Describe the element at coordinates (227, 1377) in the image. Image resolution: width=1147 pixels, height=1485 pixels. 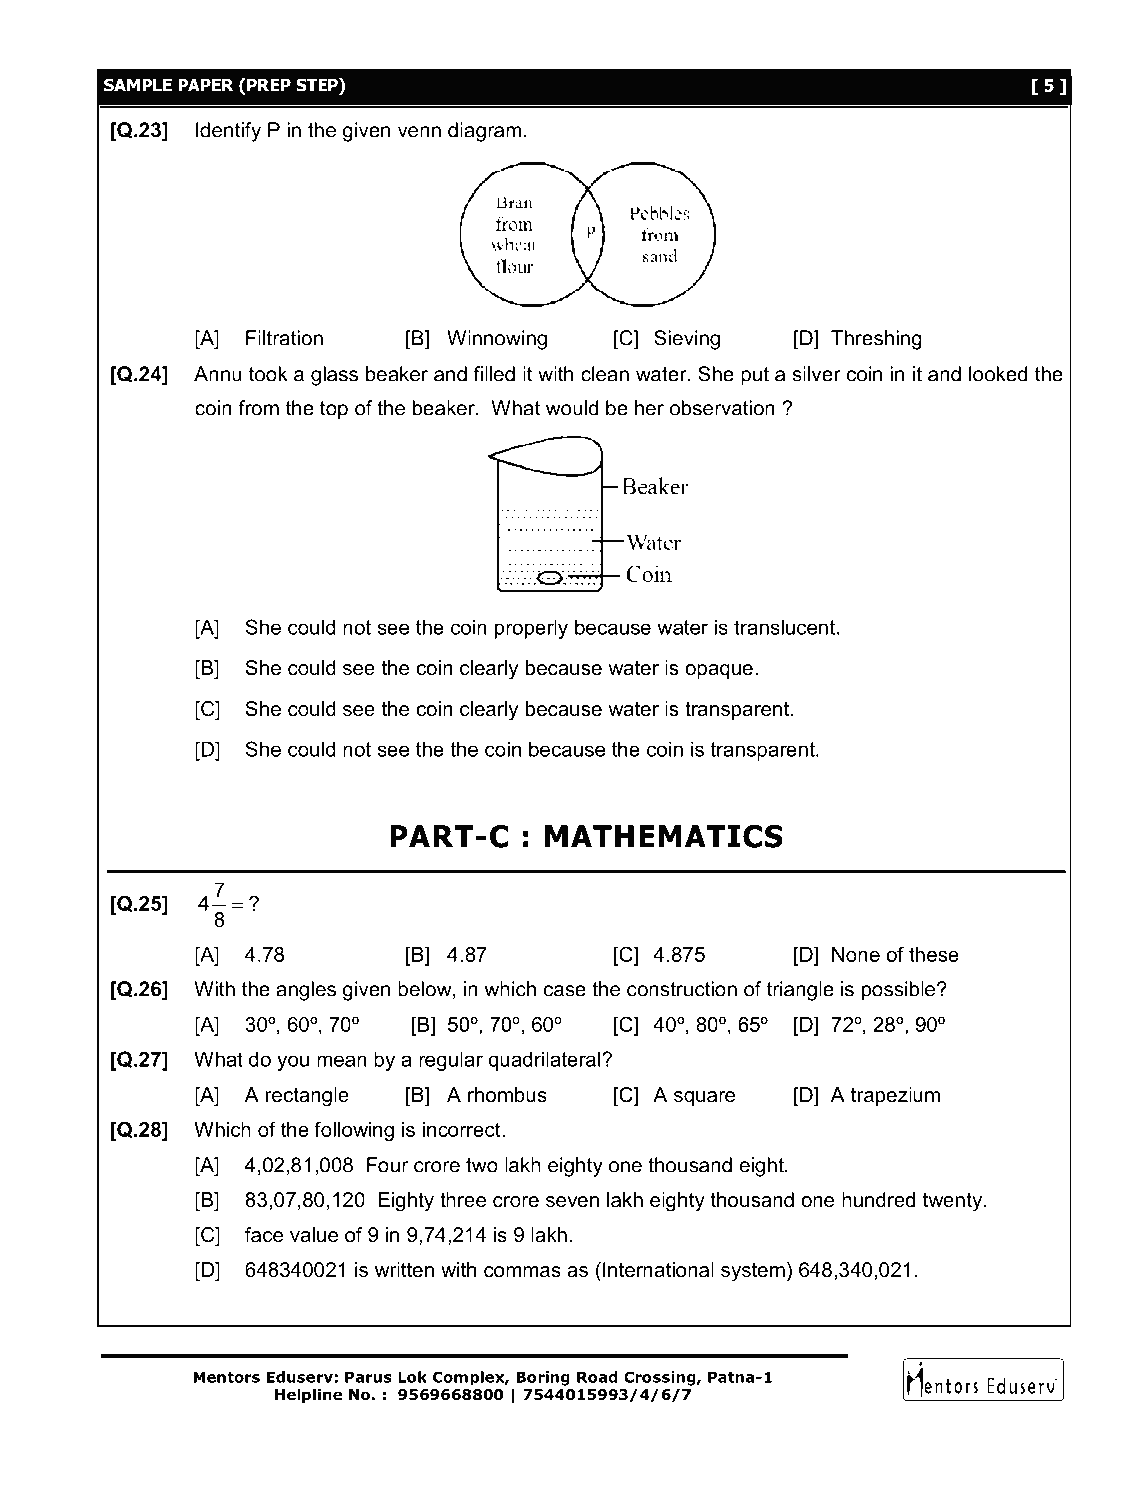
I see `Mentors` at that location.
